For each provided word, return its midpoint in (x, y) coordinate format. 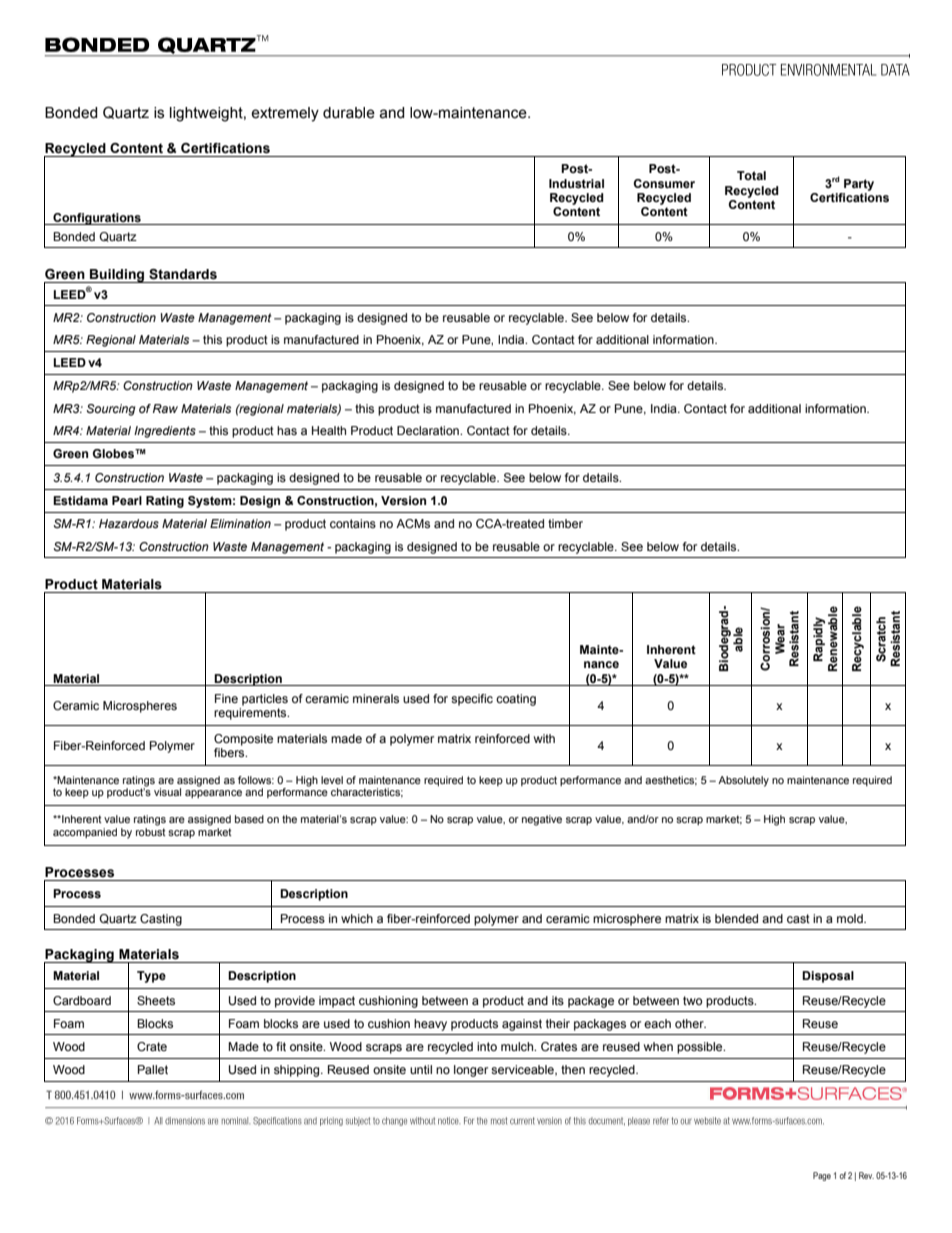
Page (822, 1176)
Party (859, 185)
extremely (285, 114)
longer (471, 1071)
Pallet (153, 1069)
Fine (226, 698)
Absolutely (743, 781)
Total (751, 175)
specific (472, 700)
